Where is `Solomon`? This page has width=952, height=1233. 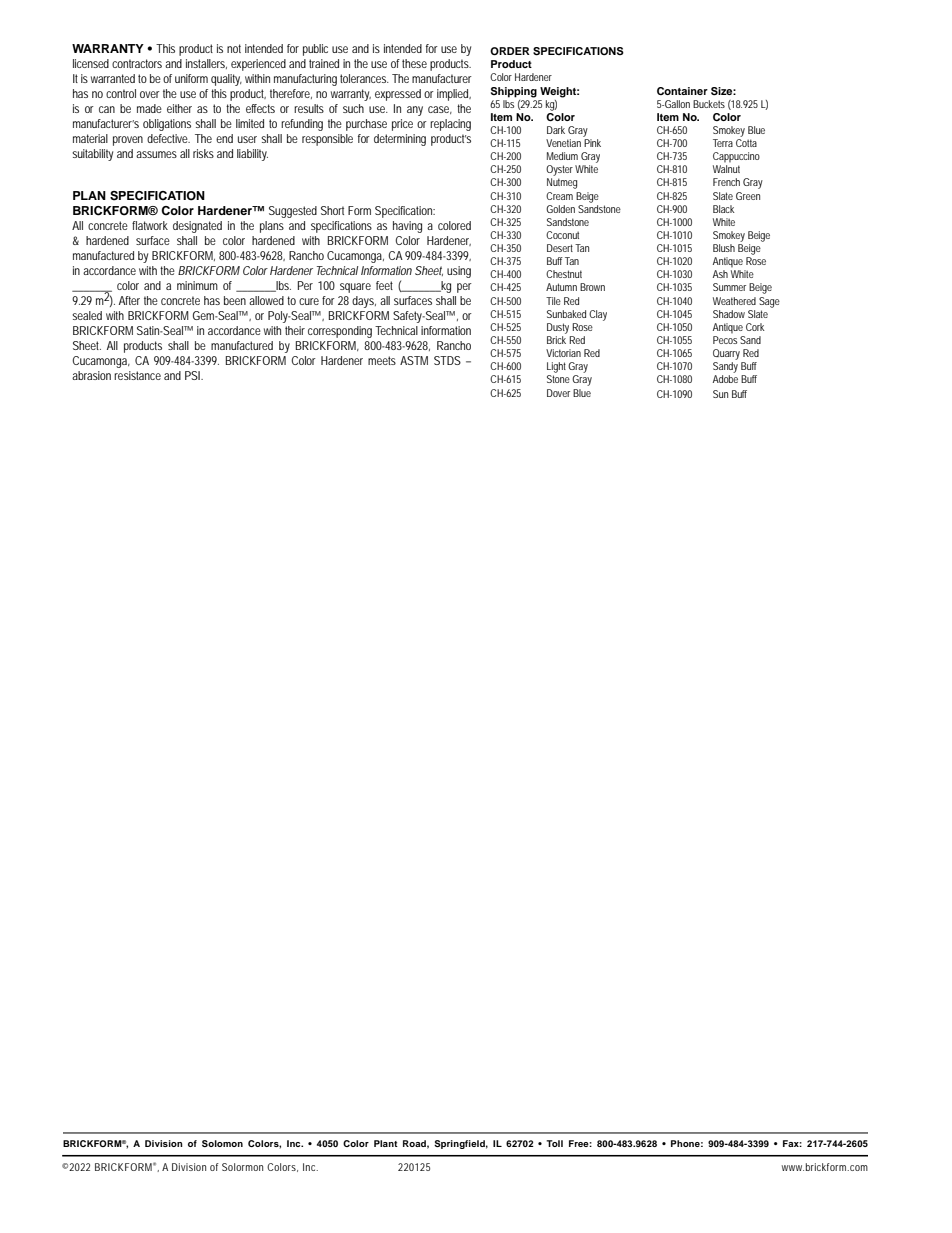 Solomon is located at coordinates (222, 1143).
